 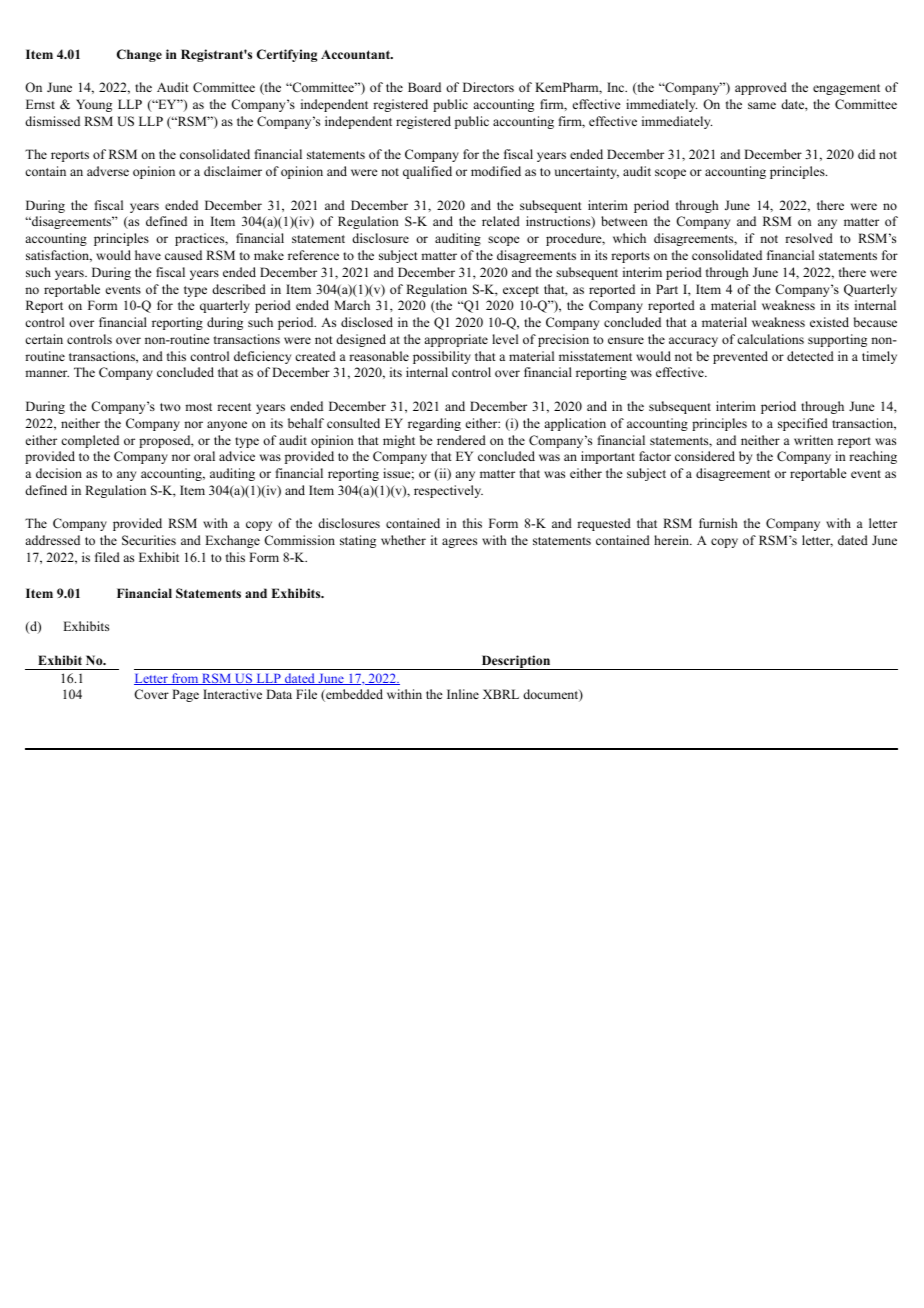 I want to click on from, so click(x=185, y=679).
